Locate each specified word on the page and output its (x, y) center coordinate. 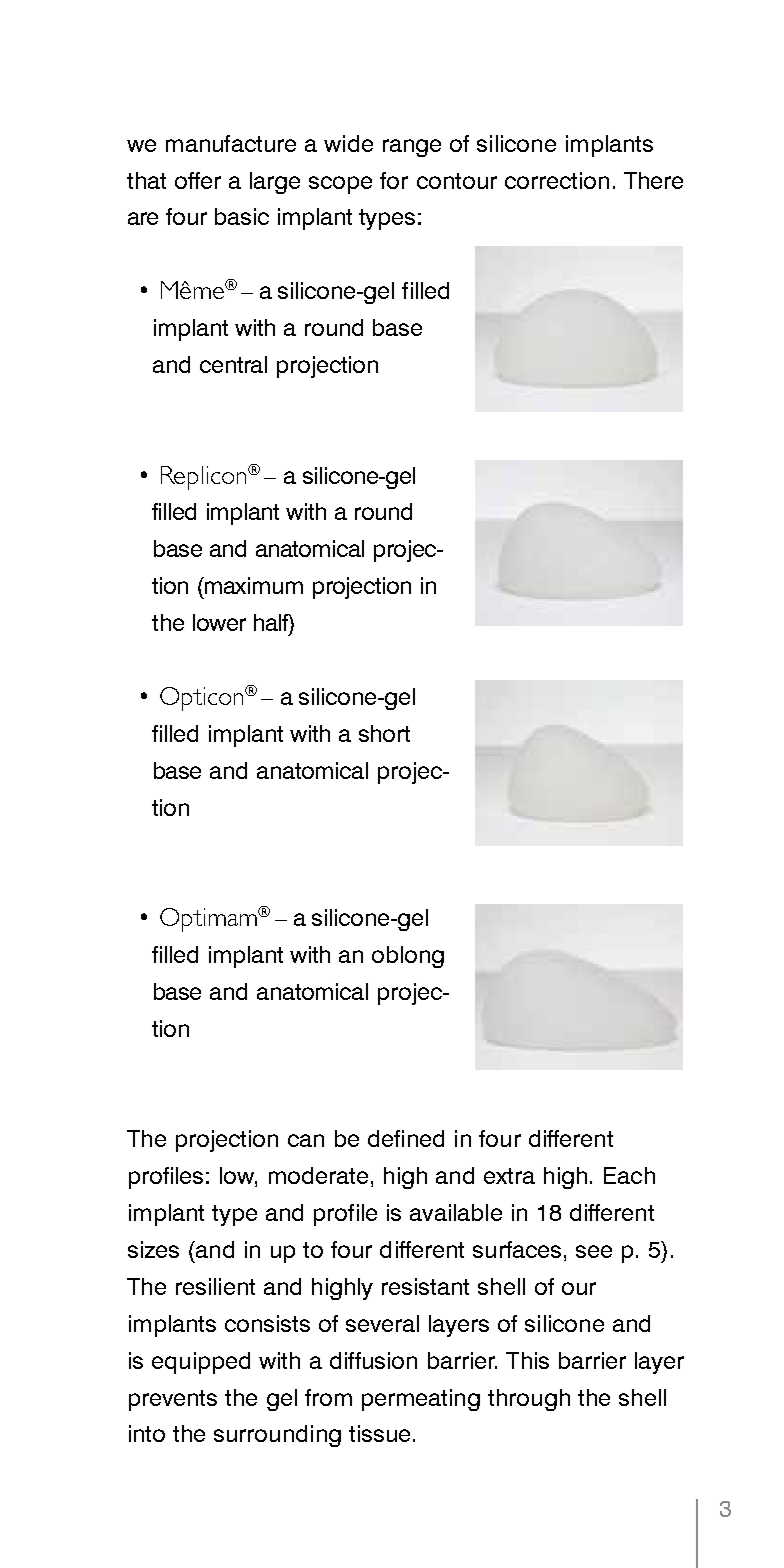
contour (457, 181)
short (384, 733)
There (653, 180)
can (306, 1140)
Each (629, 1175)
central (233, 364)
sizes (153, 1249)
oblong (408, 957)
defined (406, 1138)
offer (198, 180)
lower (219, 622)
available (456, 1212)
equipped (201, 1363)
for (394, 180)
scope (340, 185)
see (594, 1251)
